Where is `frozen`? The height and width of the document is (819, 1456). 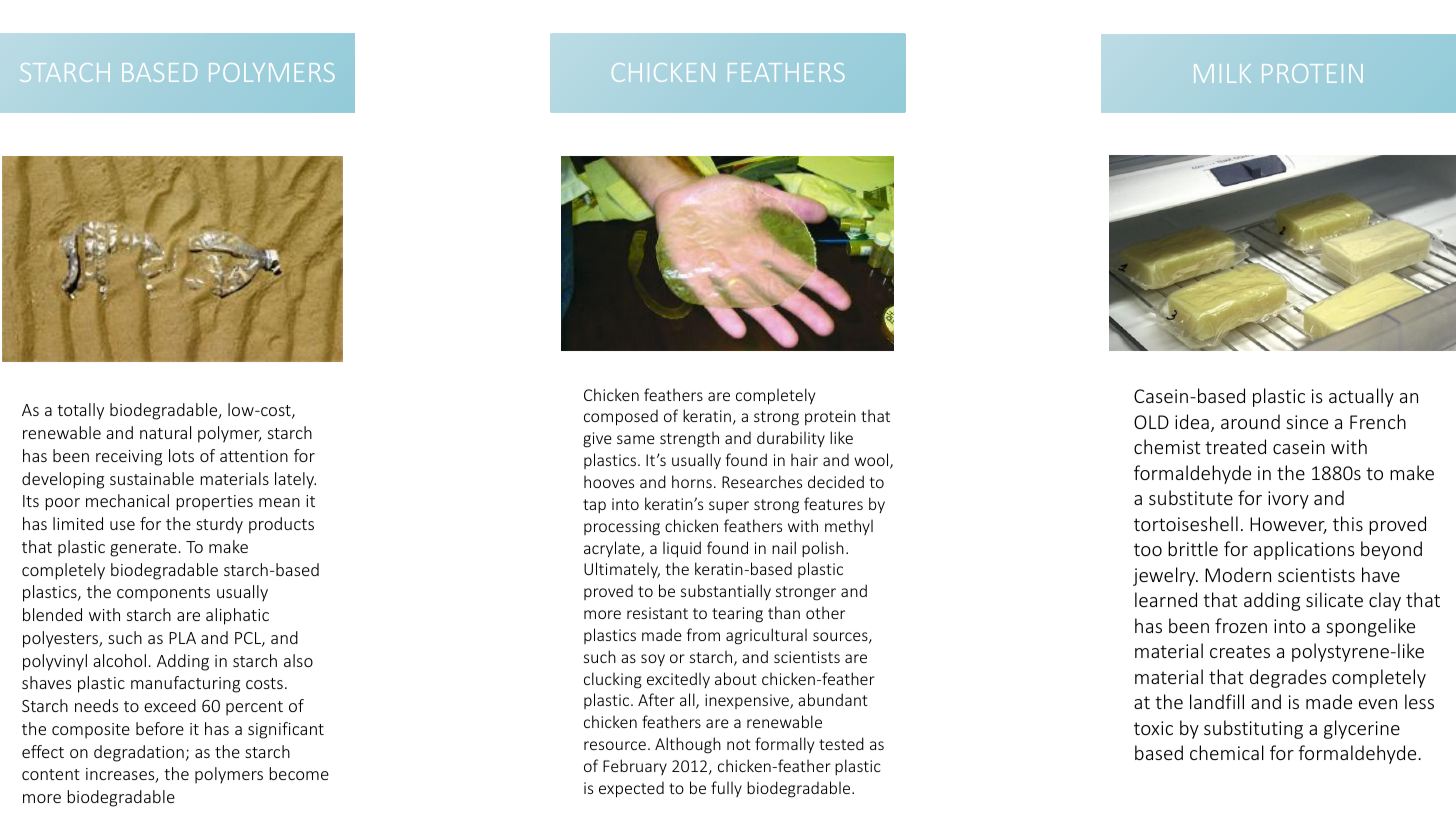
frozen is located at coordinates (1241, 625).
